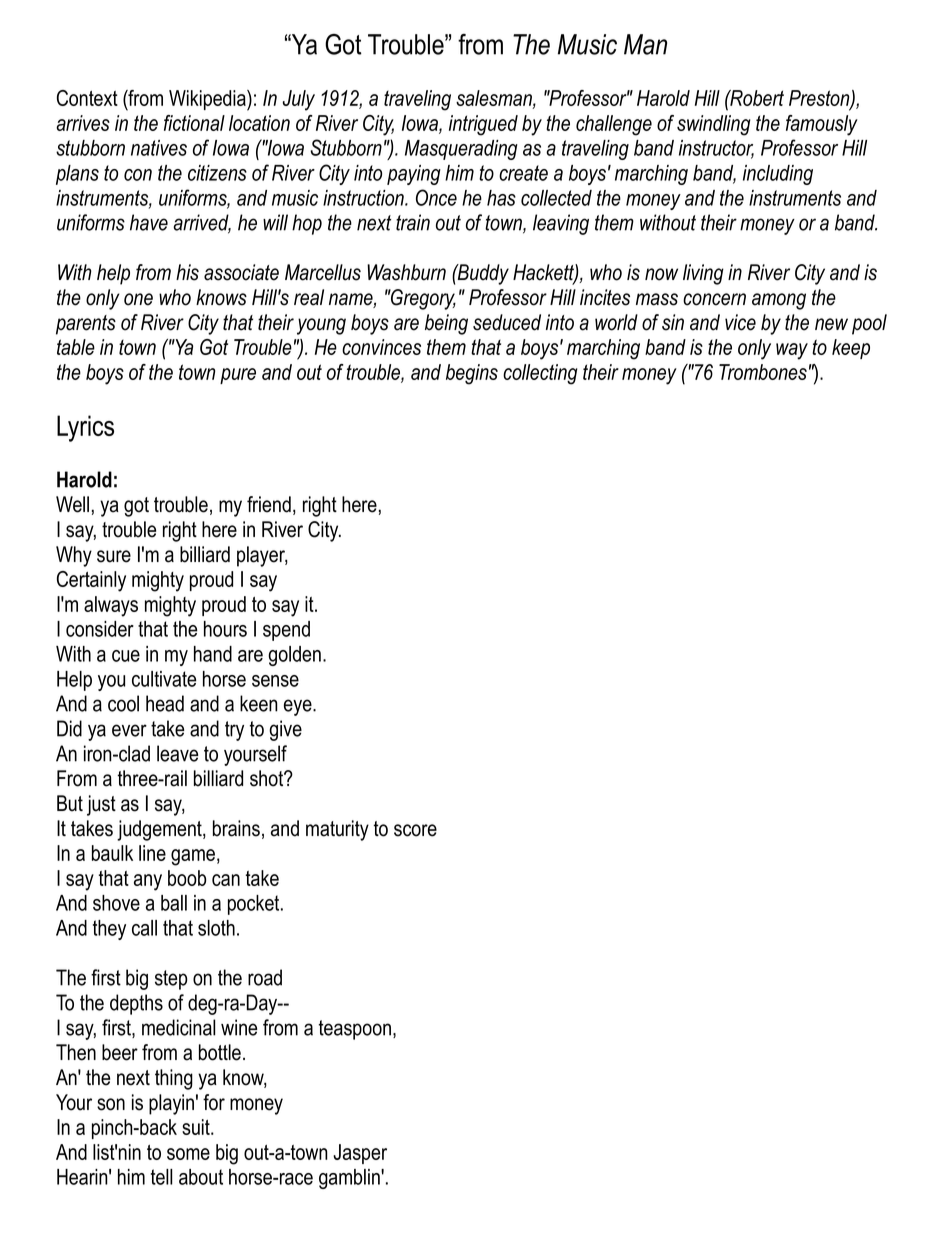 This screenshot has width=952, height=1233. Describe the element at coordinates (188, 1154) in the screenshot. I see `some` at that location.
